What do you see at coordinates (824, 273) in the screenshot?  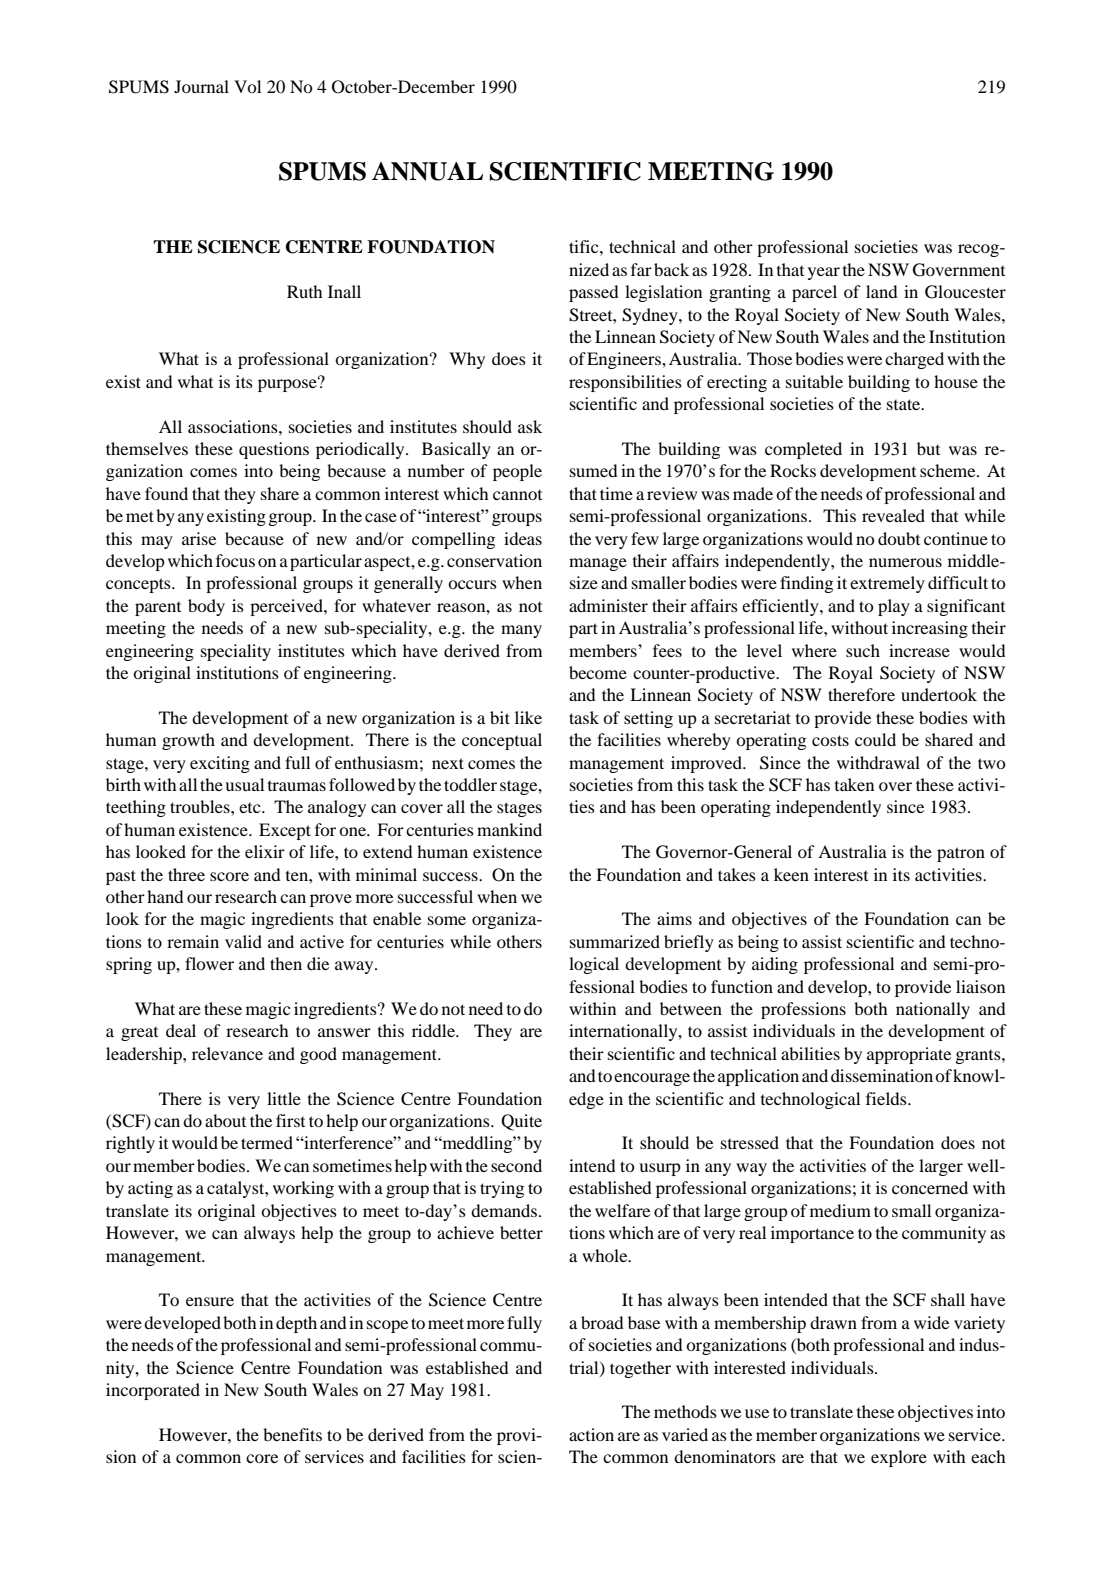 I see `year` at bounding box center [824, 273].
